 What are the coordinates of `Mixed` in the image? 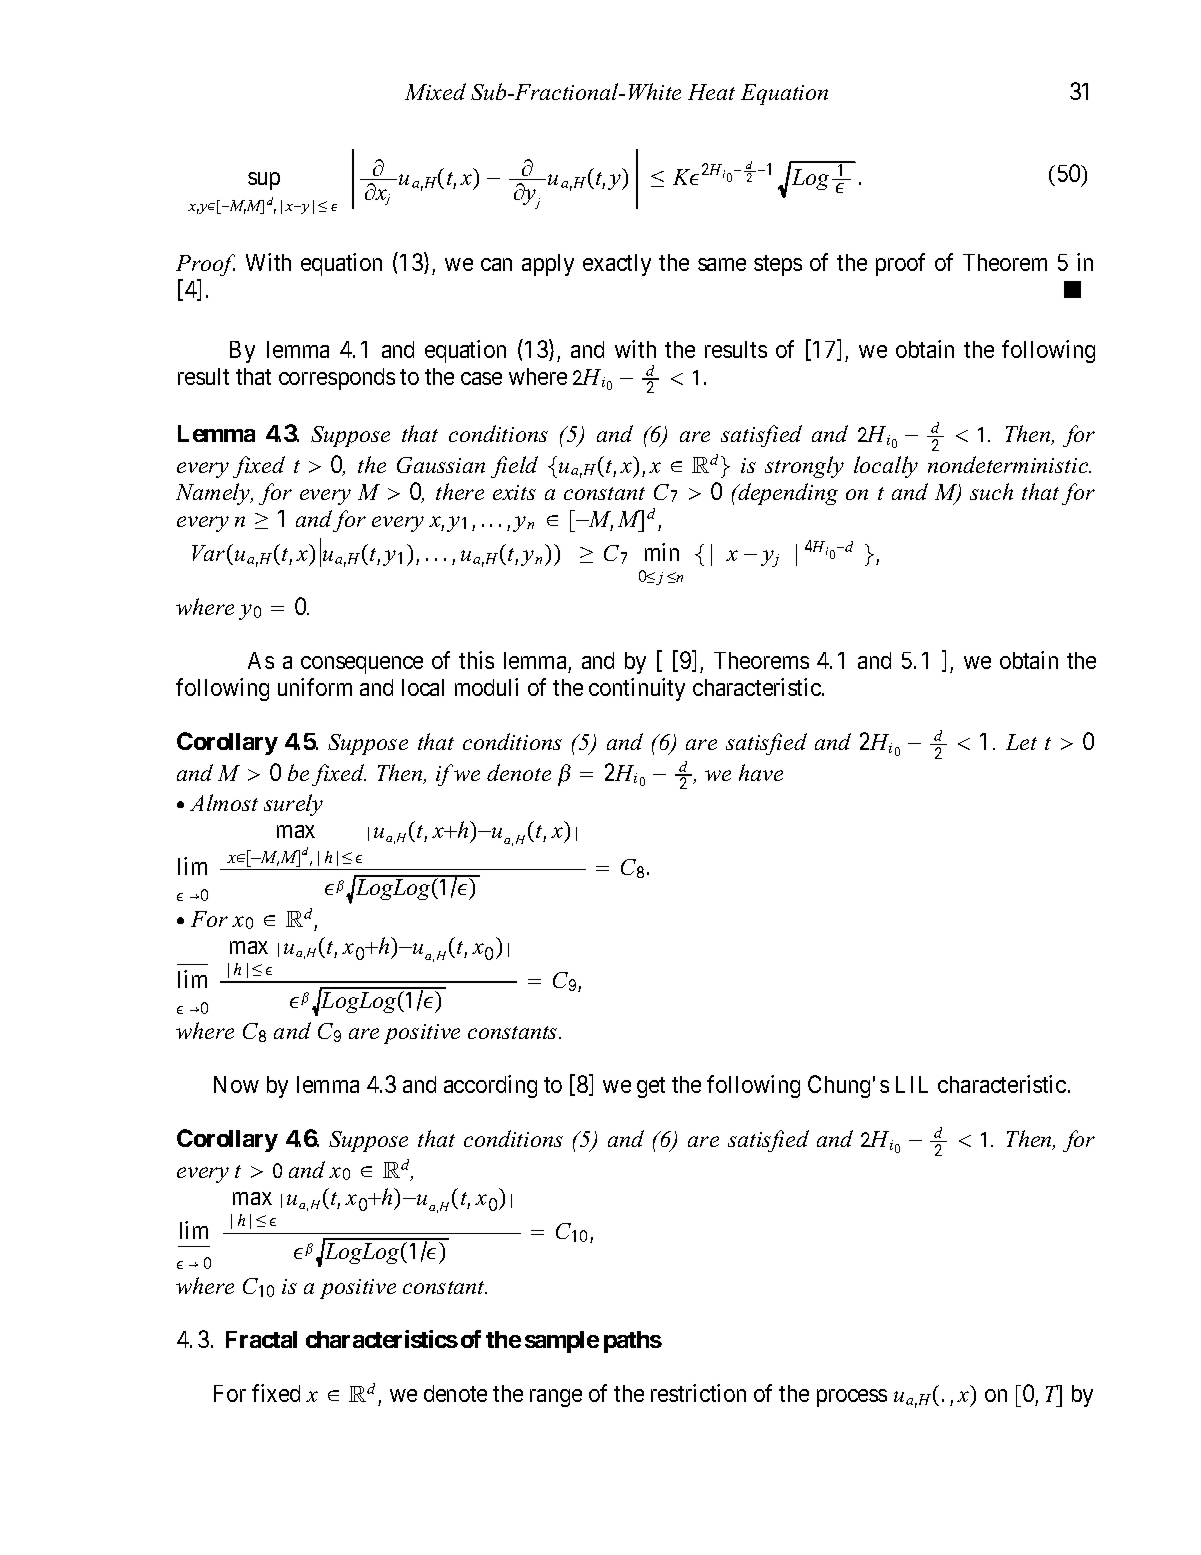 It's located at (435, 91).
